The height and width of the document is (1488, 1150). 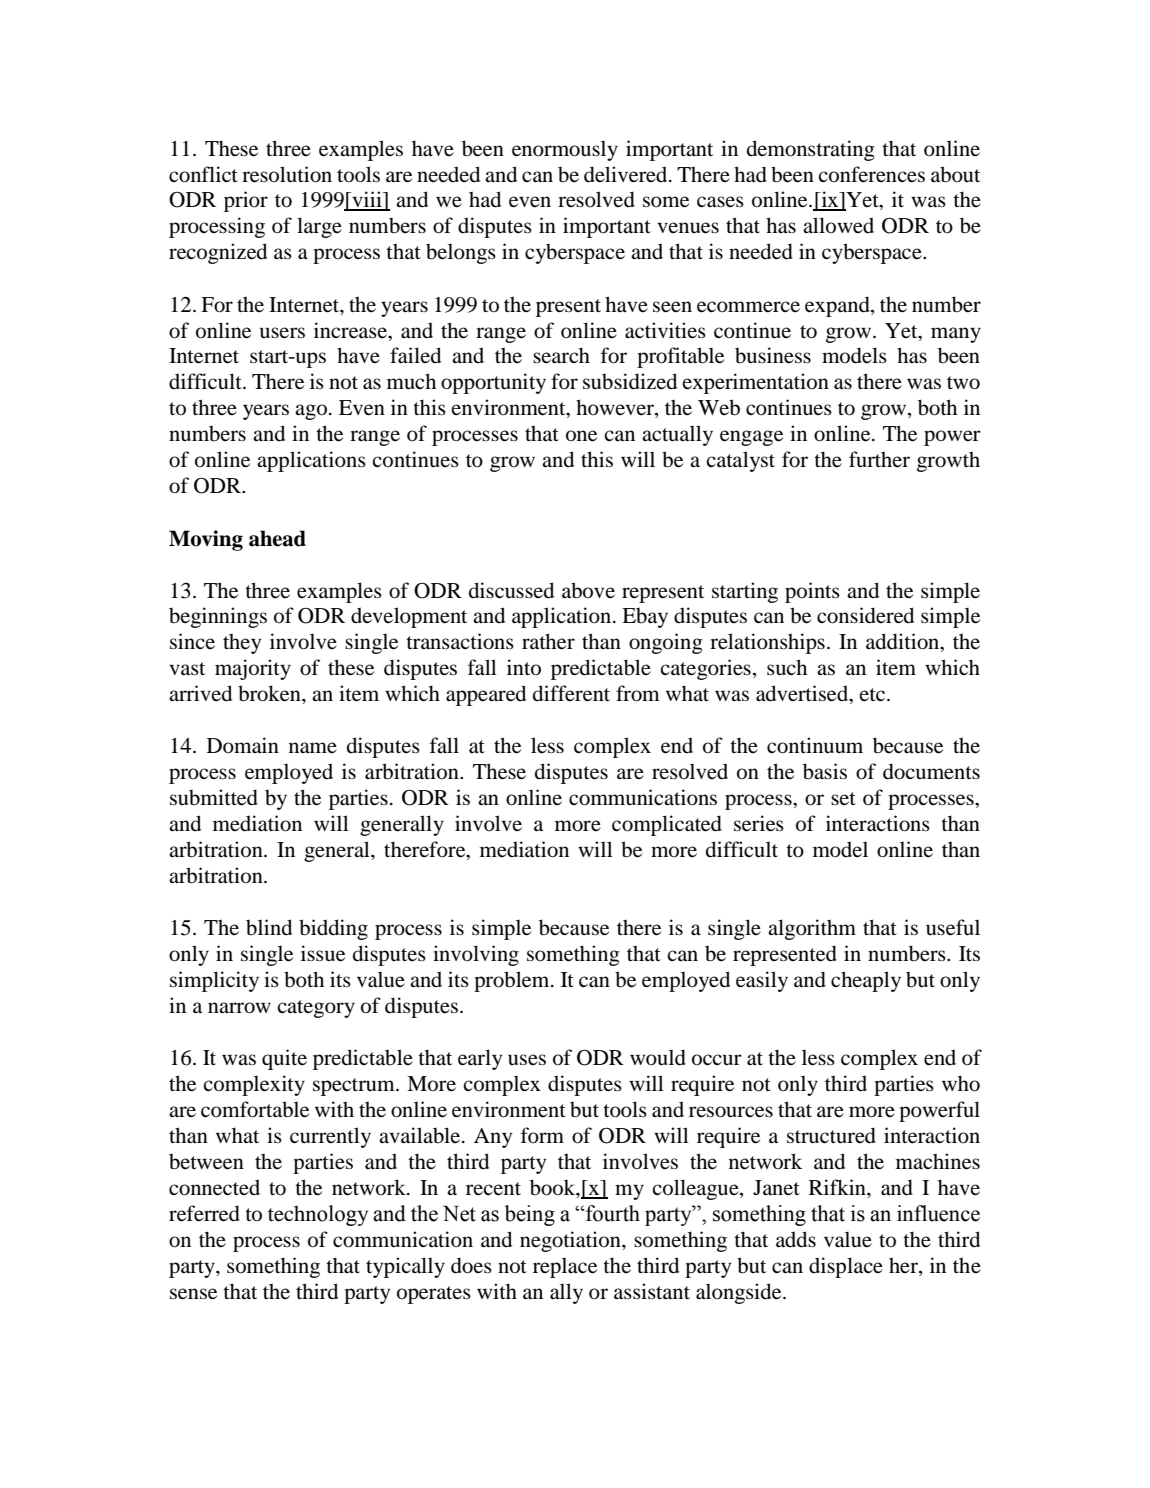 I want to click on category, so click(x=316, y=1009).
